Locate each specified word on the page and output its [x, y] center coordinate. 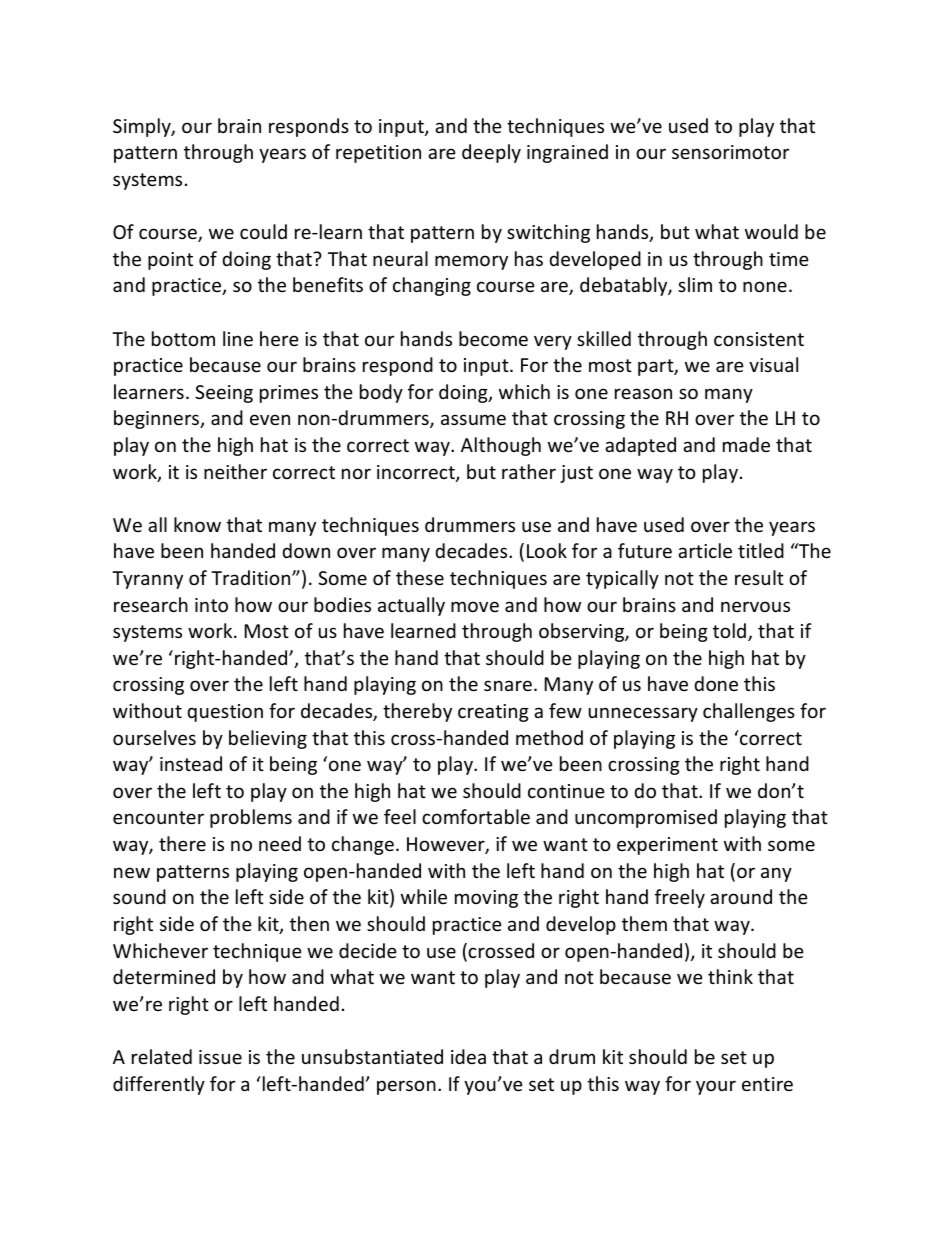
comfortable [476, 816]
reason [643, 393]
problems [251, 818]
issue [220, 1057]
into [211, 605]
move [475, 606]
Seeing [224, 394]
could [263, 231]
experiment [667, 846]
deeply [491, 153]
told [729, 630]
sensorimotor [730, 152]
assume [473, 419]
